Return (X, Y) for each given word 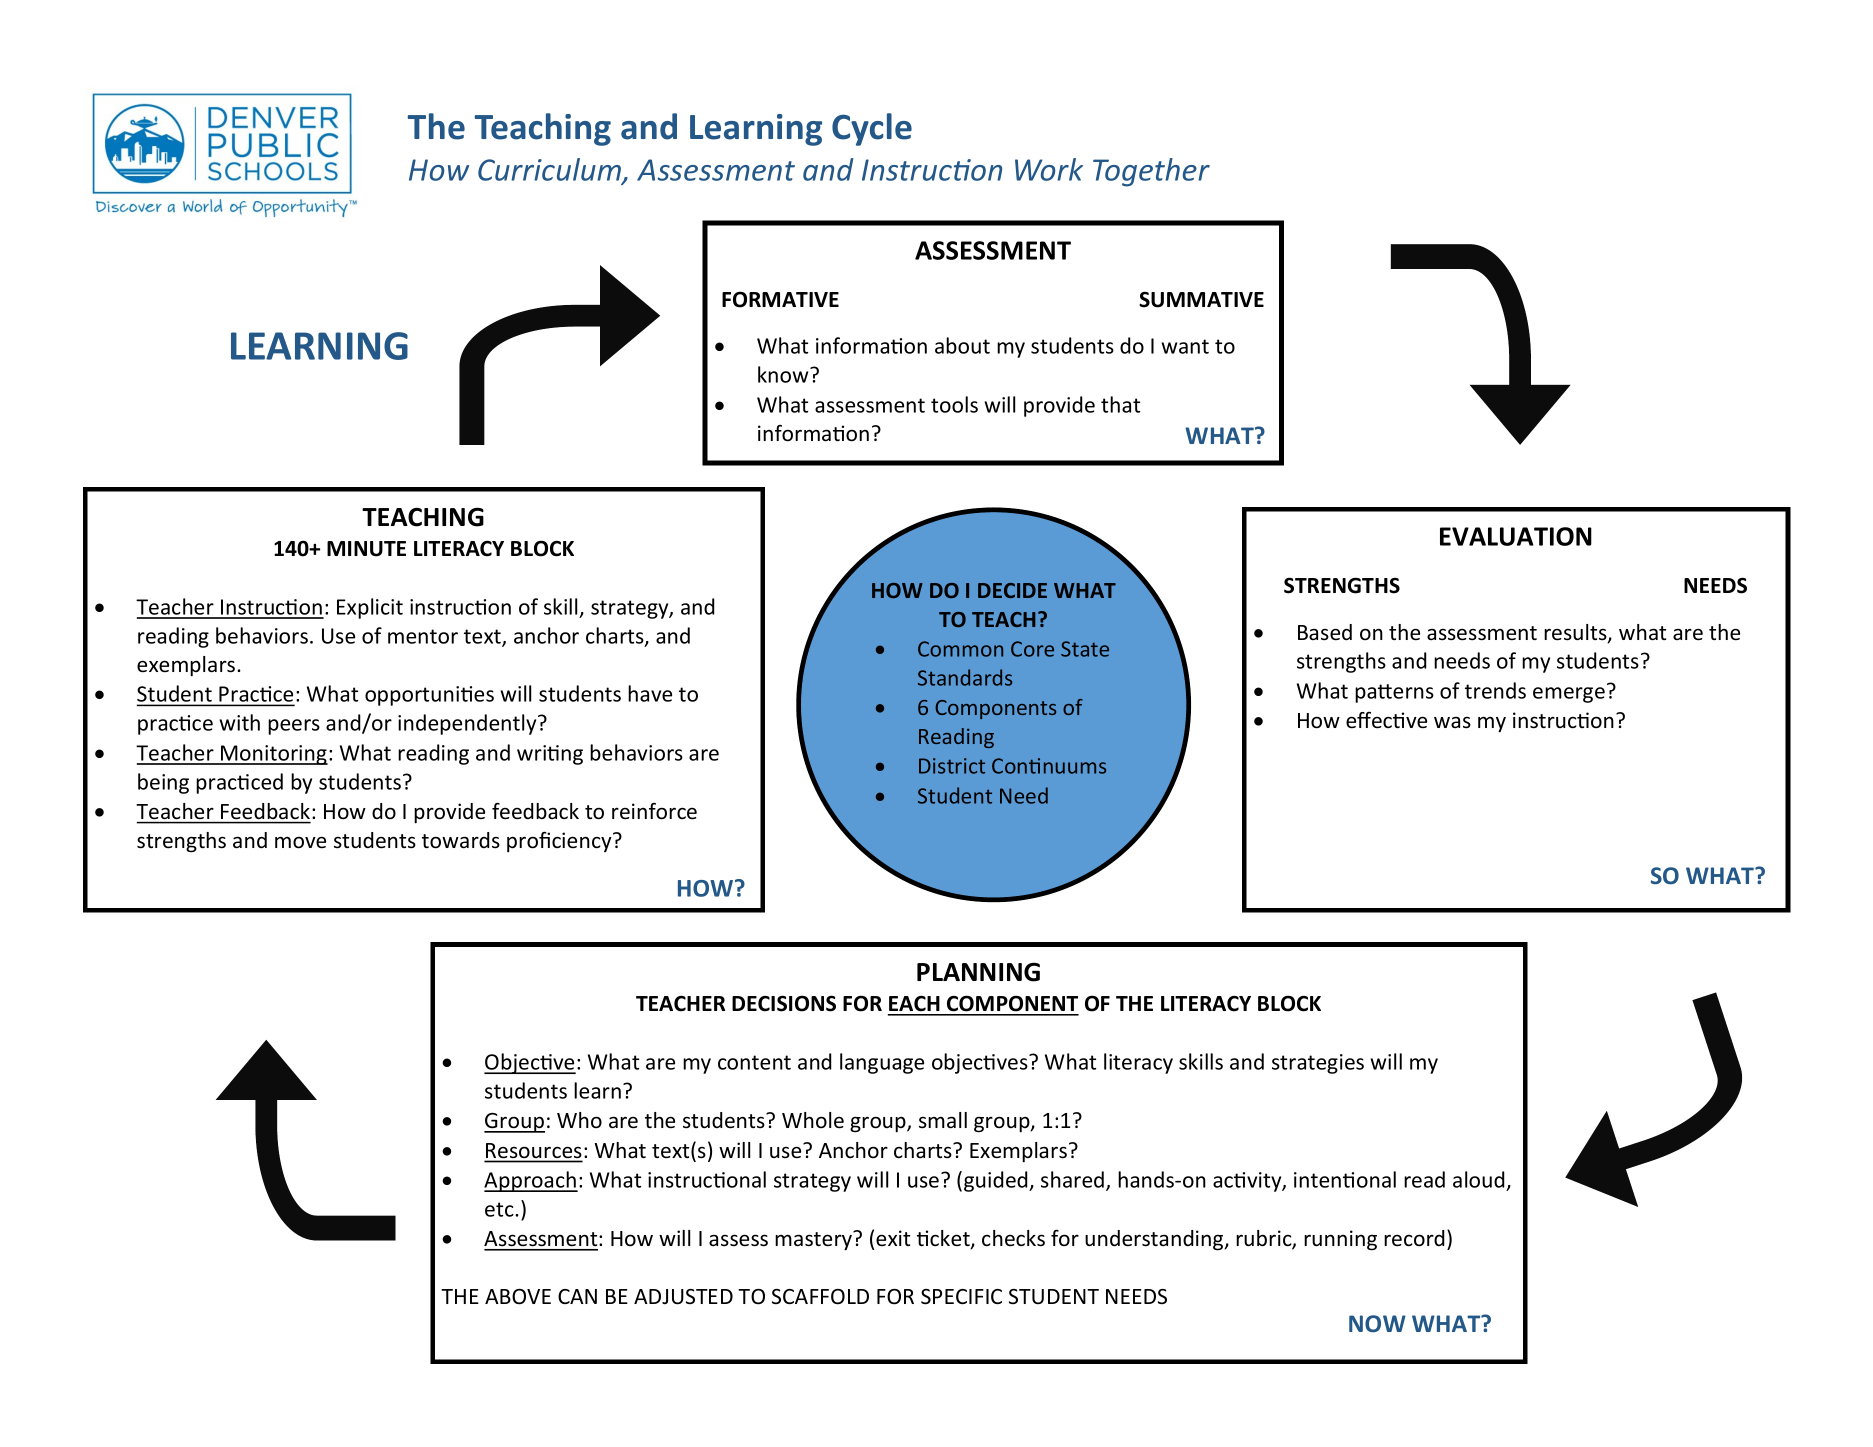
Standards (965, 677)
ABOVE (518, 1297)
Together (1151, 172)
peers (294, 727)
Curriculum (550, 171)
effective (1386, 720)
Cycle (872, 129)
